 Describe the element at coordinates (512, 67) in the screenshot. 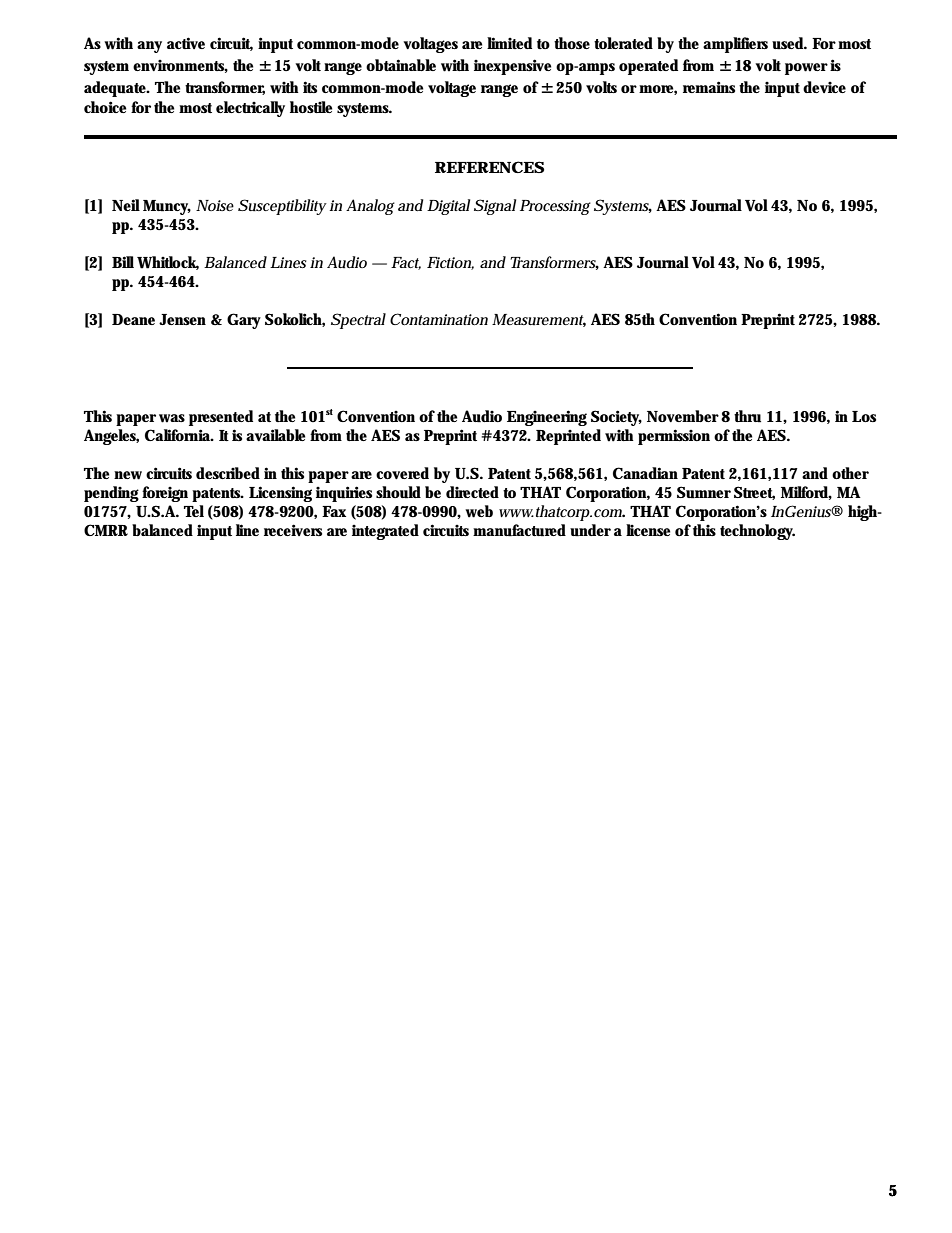

I see `inexpensive` at that location.
